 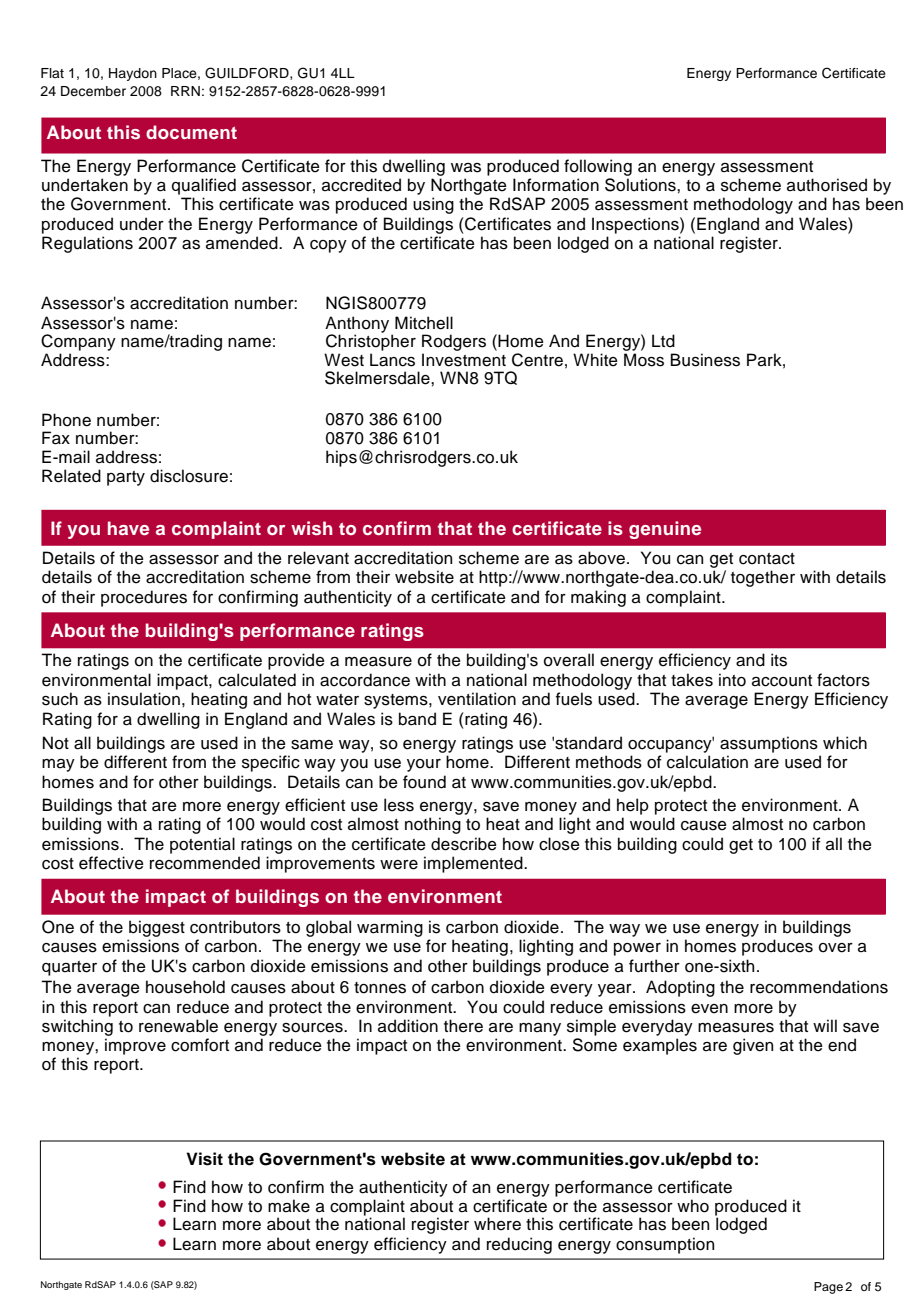 What do you see at coordinates (732, 680) in the image?
I see `into` at bounding box center [732, 680].
